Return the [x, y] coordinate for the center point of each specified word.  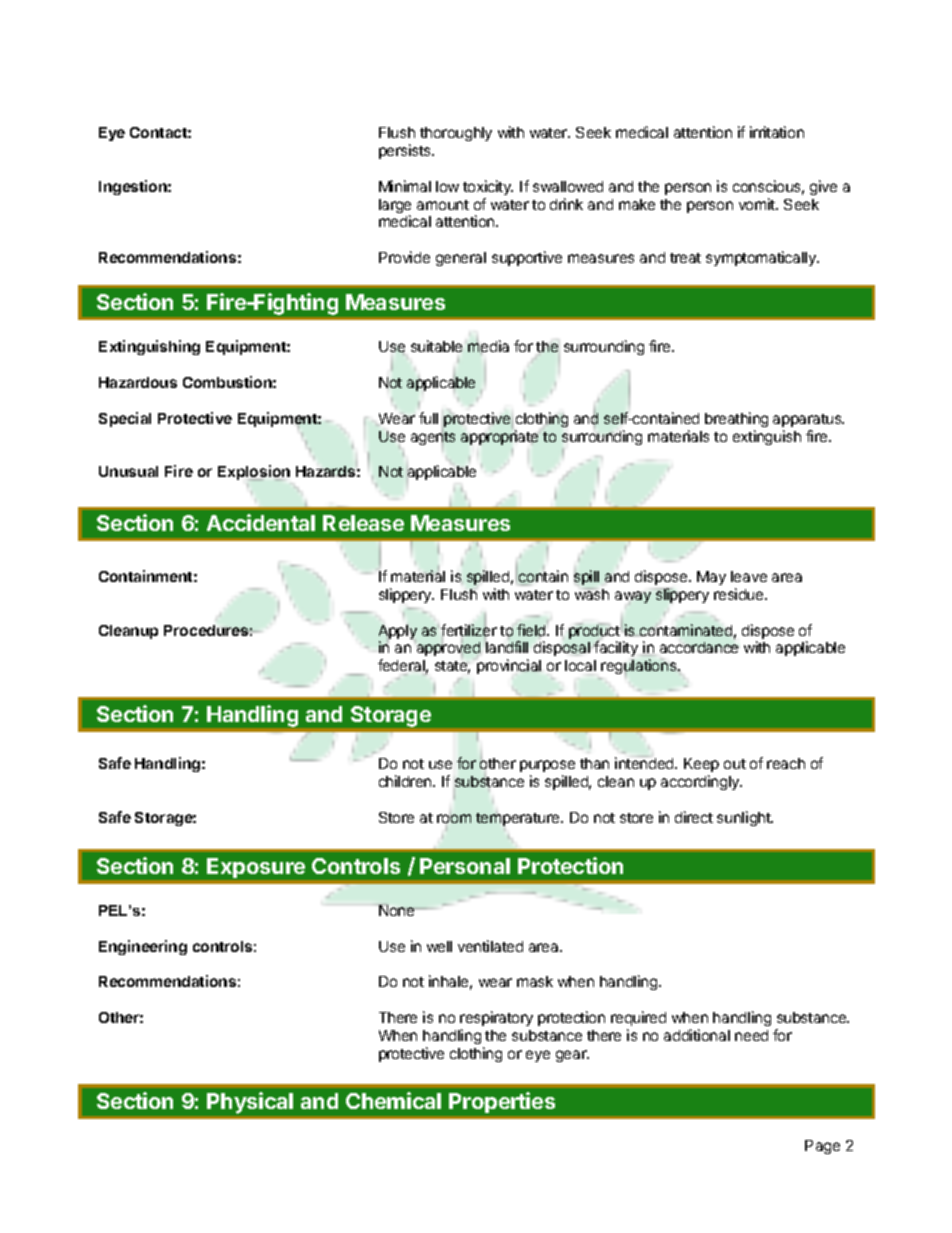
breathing [736, 419]
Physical [250, 1103]
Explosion [254, 473]
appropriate [499, 437]
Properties [502, 1102]
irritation [777, 132]
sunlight [745, 818]
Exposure [256, 868]
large [395, 207]
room [454, 818]
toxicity [488, 187]
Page [822, 1147]
